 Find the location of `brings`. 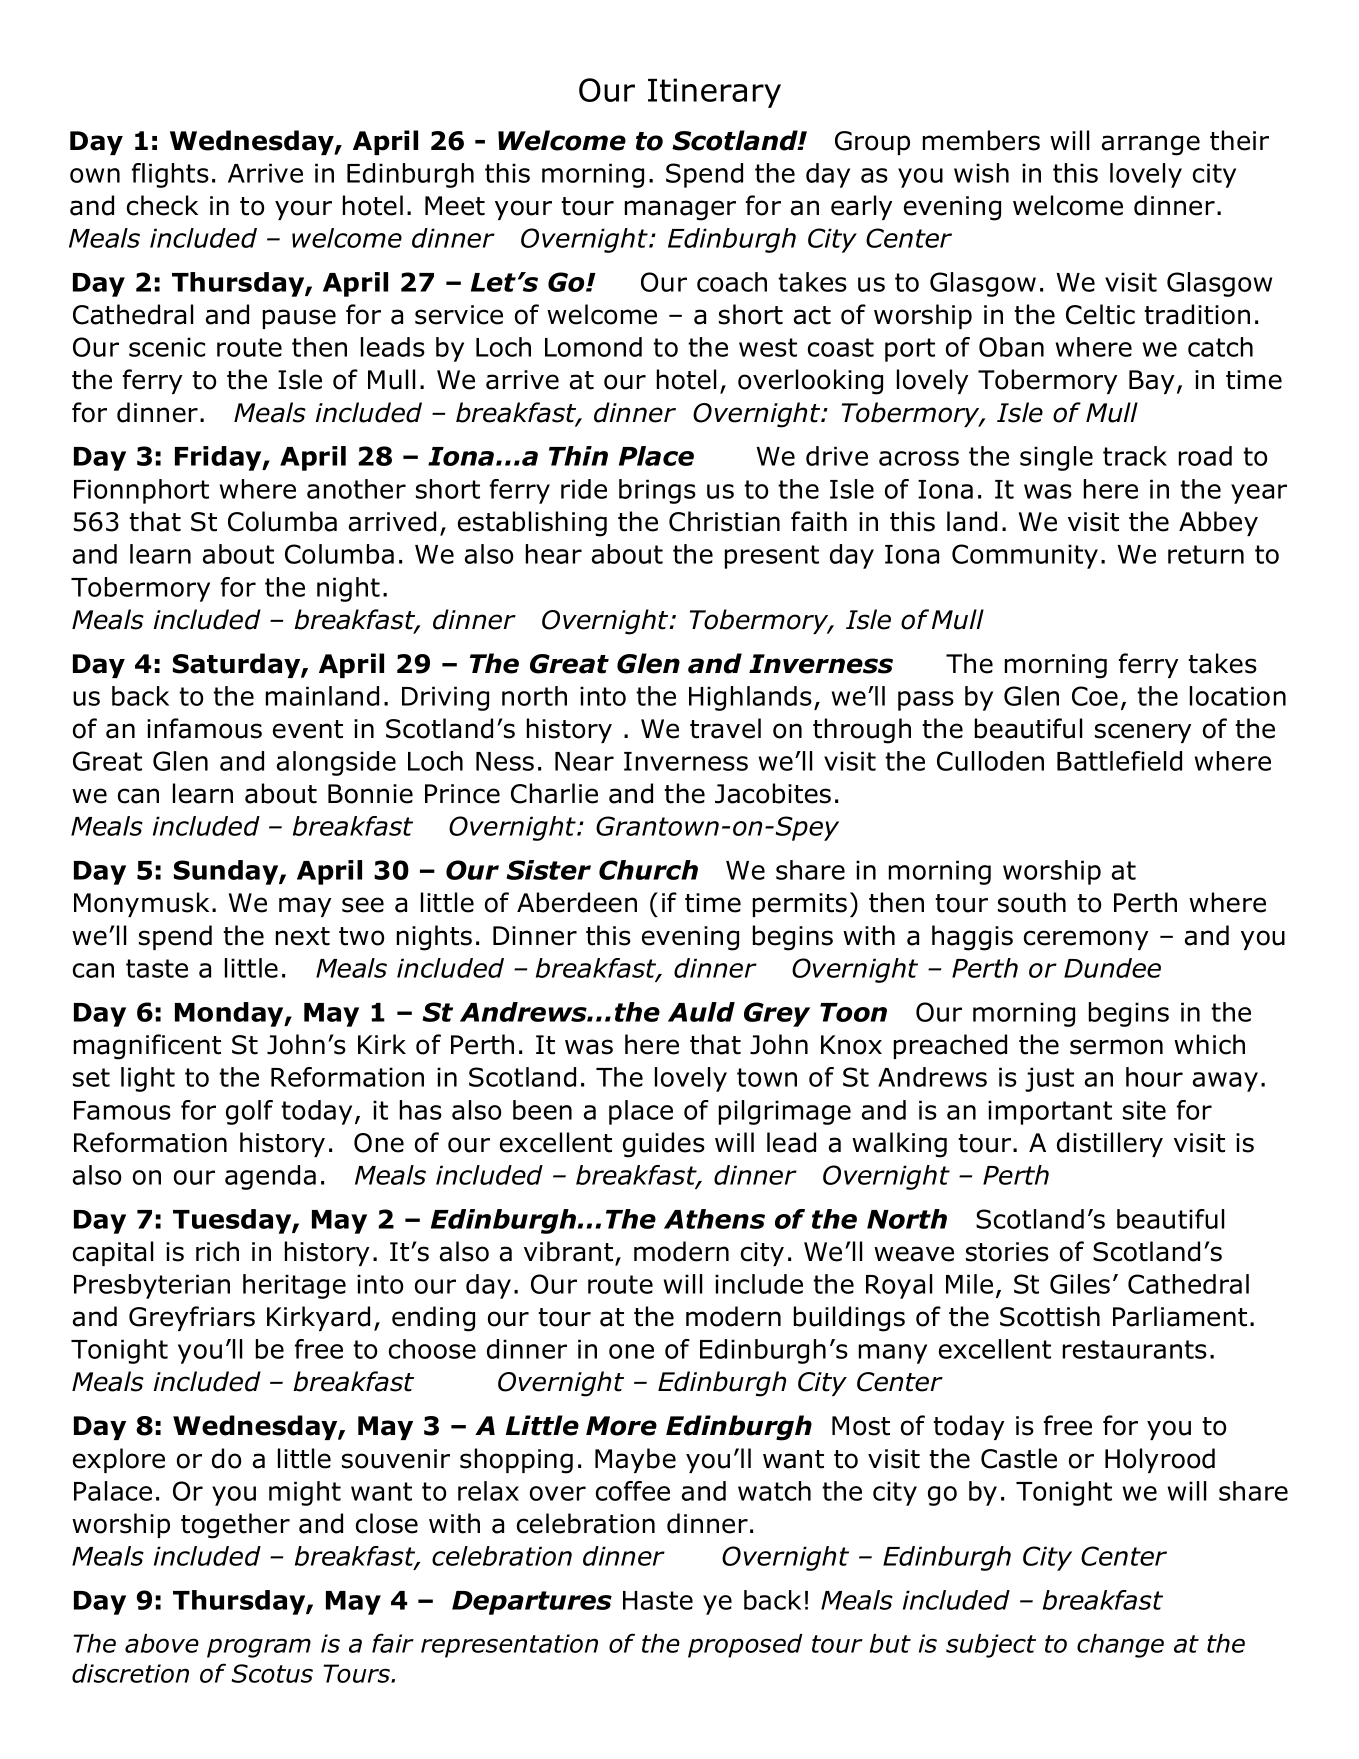

brings is located at coordinates (657, 491).
